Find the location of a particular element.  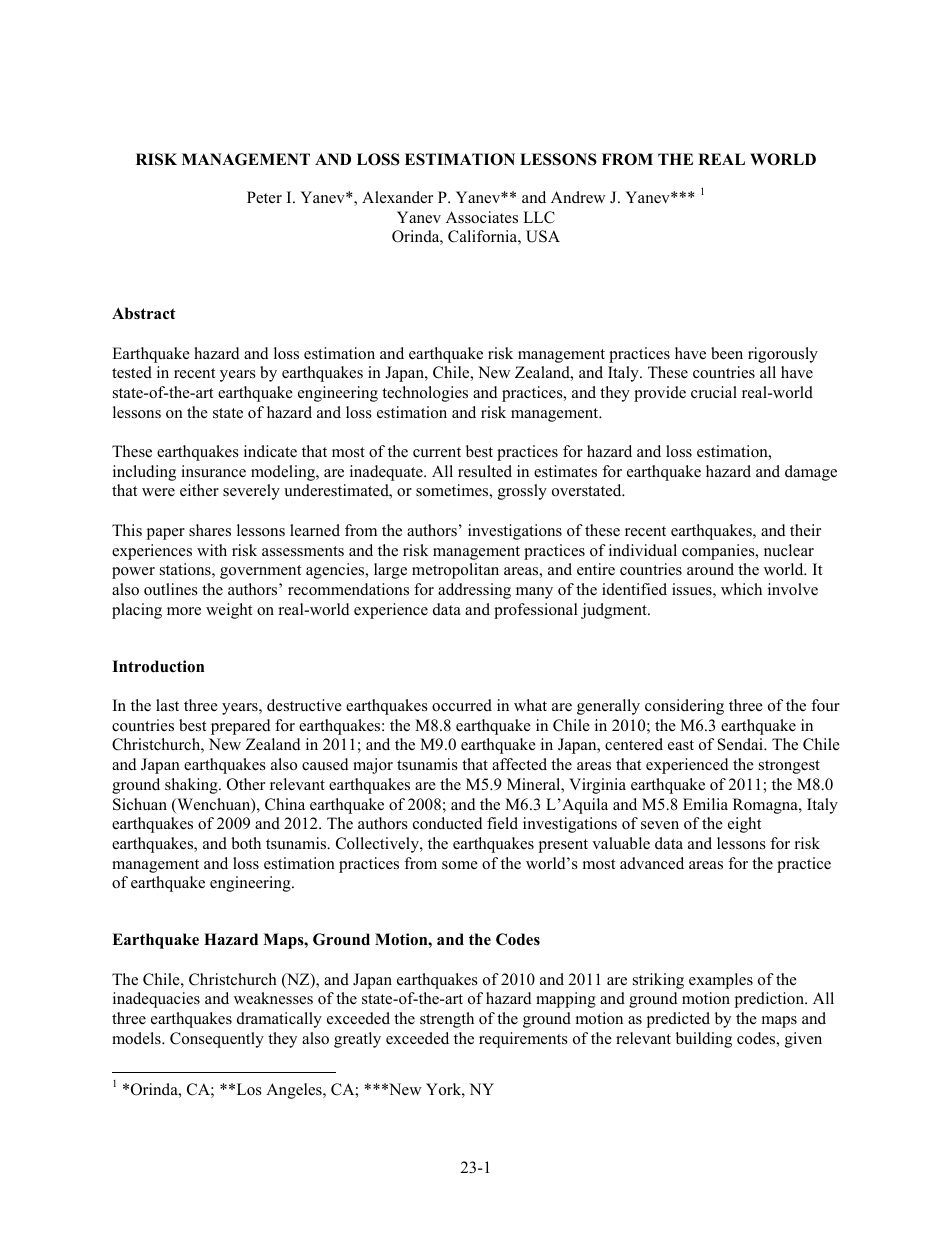

more is located at coordinates (184, 611).
